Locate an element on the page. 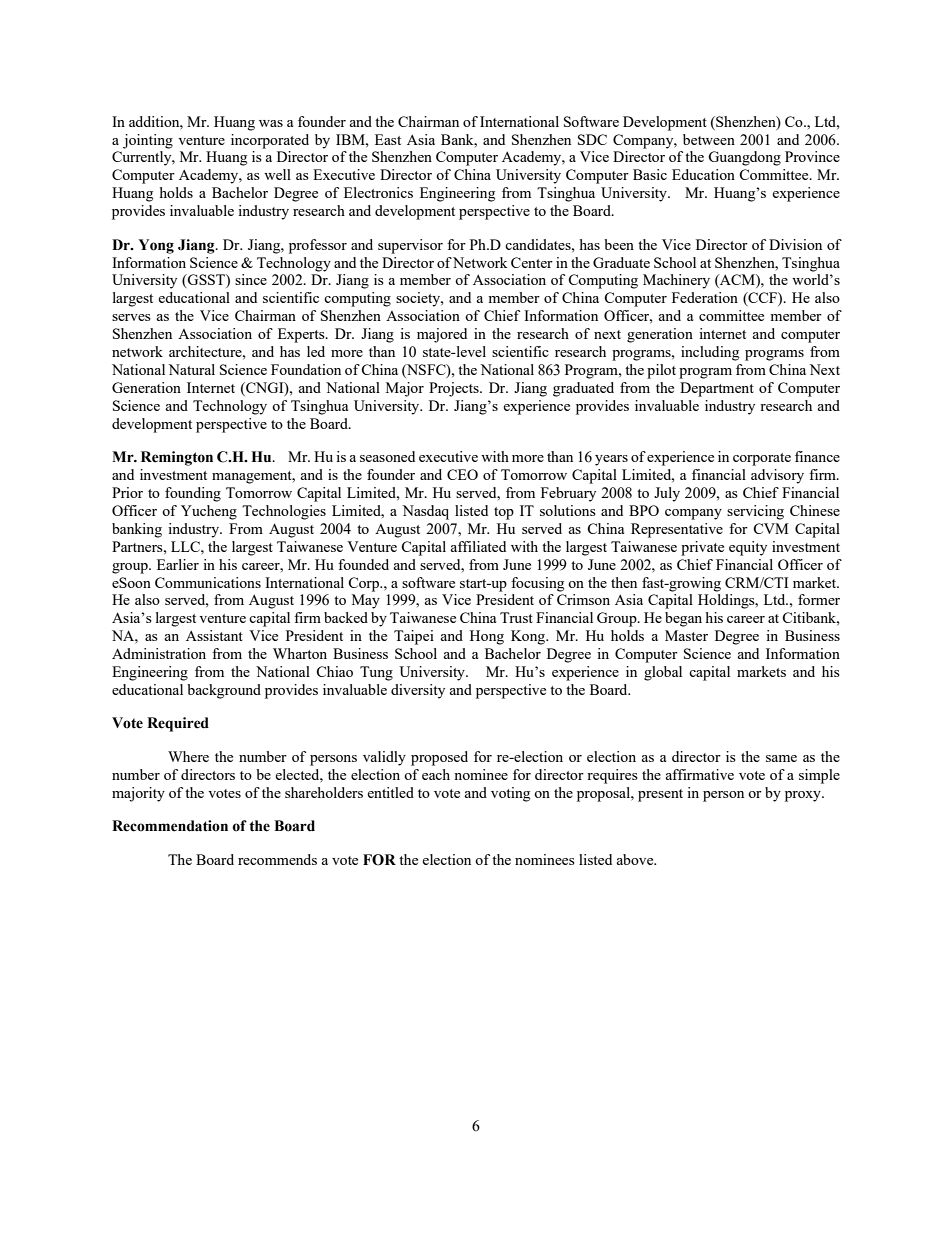 This page has width=952, height=1233. voting is located at coordinates (510, 794).
